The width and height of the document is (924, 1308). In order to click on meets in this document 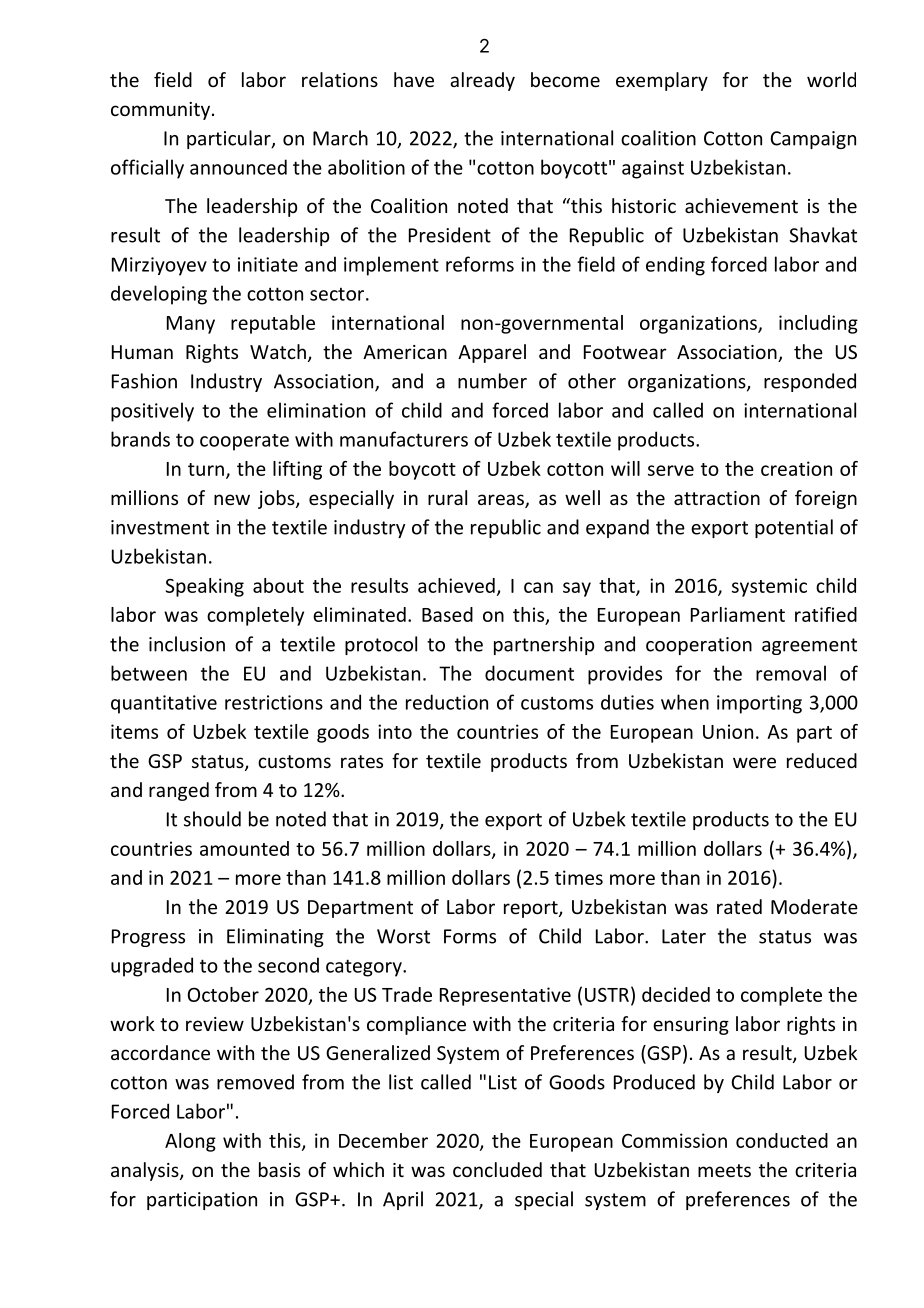, I will do `click(724, 1170)`.
